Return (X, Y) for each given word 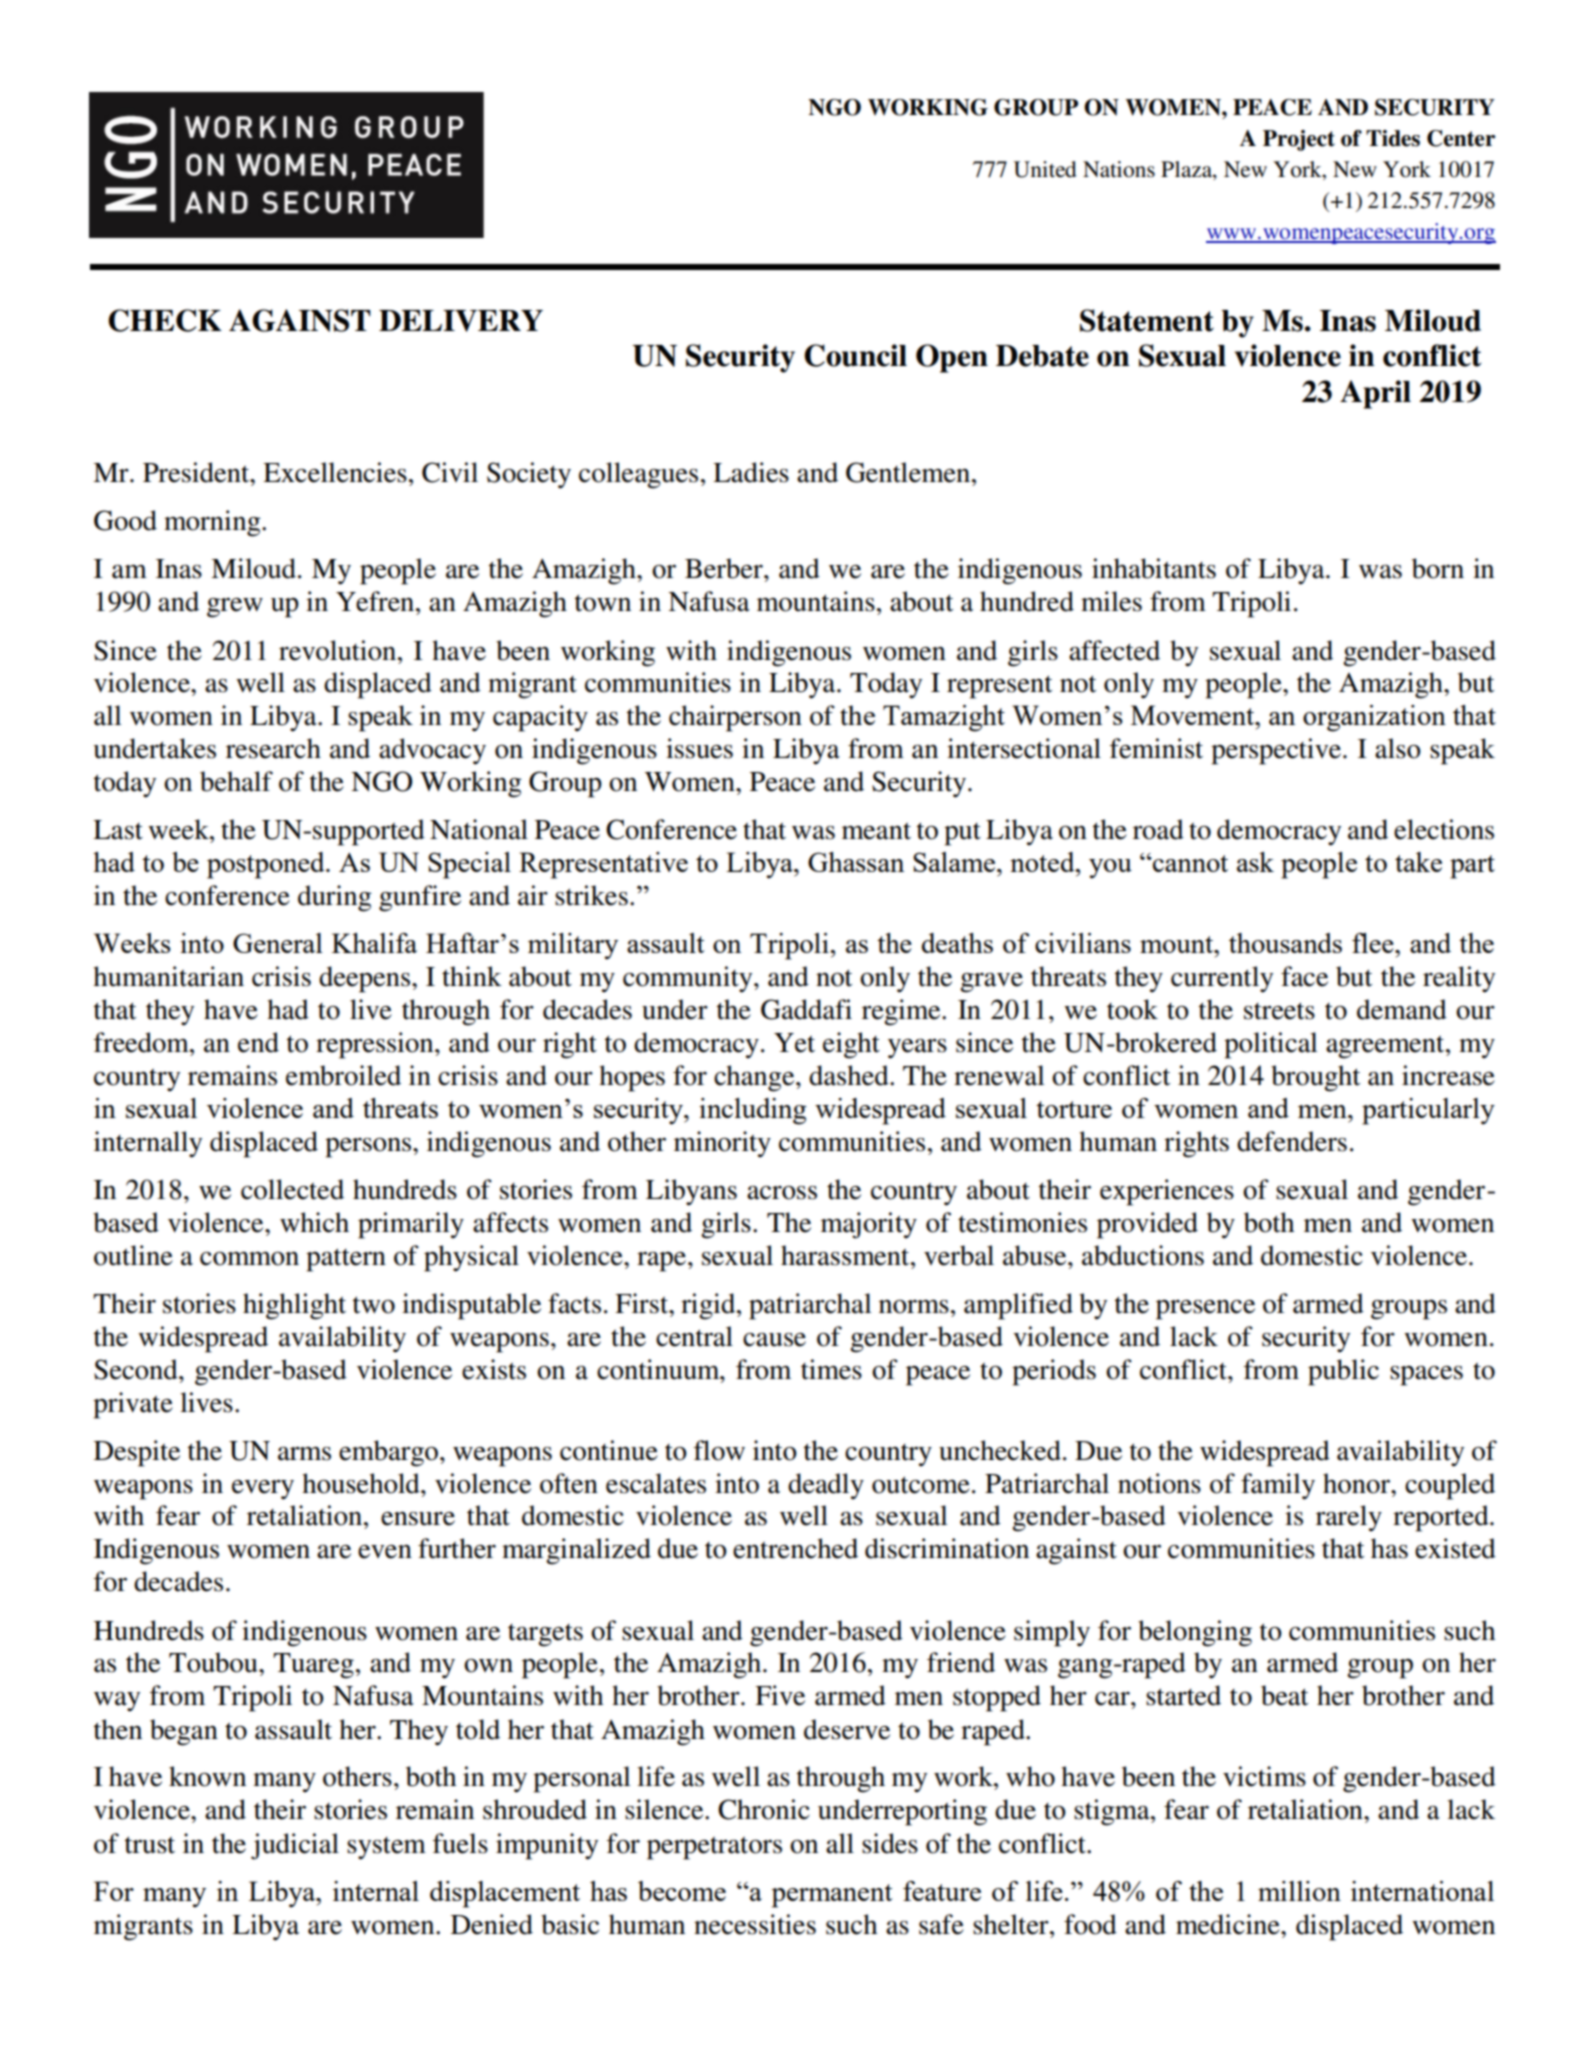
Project (1299, 140)
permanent (832, 1896)
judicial (295, 1846)
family (1278, 1486)
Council (855, 355)
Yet (794, 1043)
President (197, 472)
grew (235, 608)
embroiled (343, 1075)
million (1299, 1891)
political (1271, 1045)
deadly (826, 1486)
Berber (725, 568)
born (1438, 568)
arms (304, 1454)
